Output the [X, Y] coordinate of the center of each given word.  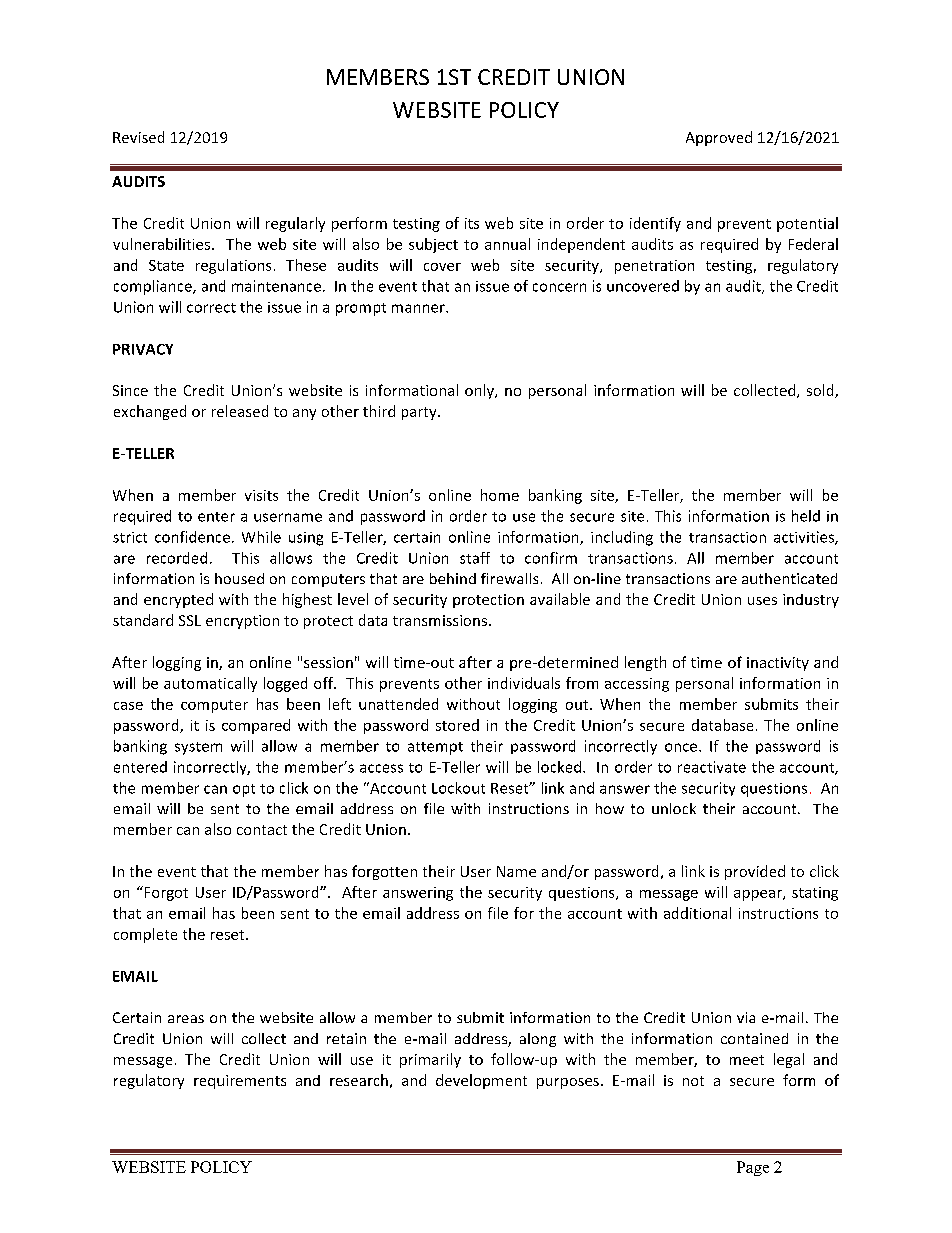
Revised [138, 137]
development [481, 1081]
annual [507, 244]
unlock [674, 808]
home [500, 495]
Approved [719, 138]
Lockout [458, 788]
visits [261, 495]
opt [244, 790]
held [806, 516]
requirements [240, 1082]
